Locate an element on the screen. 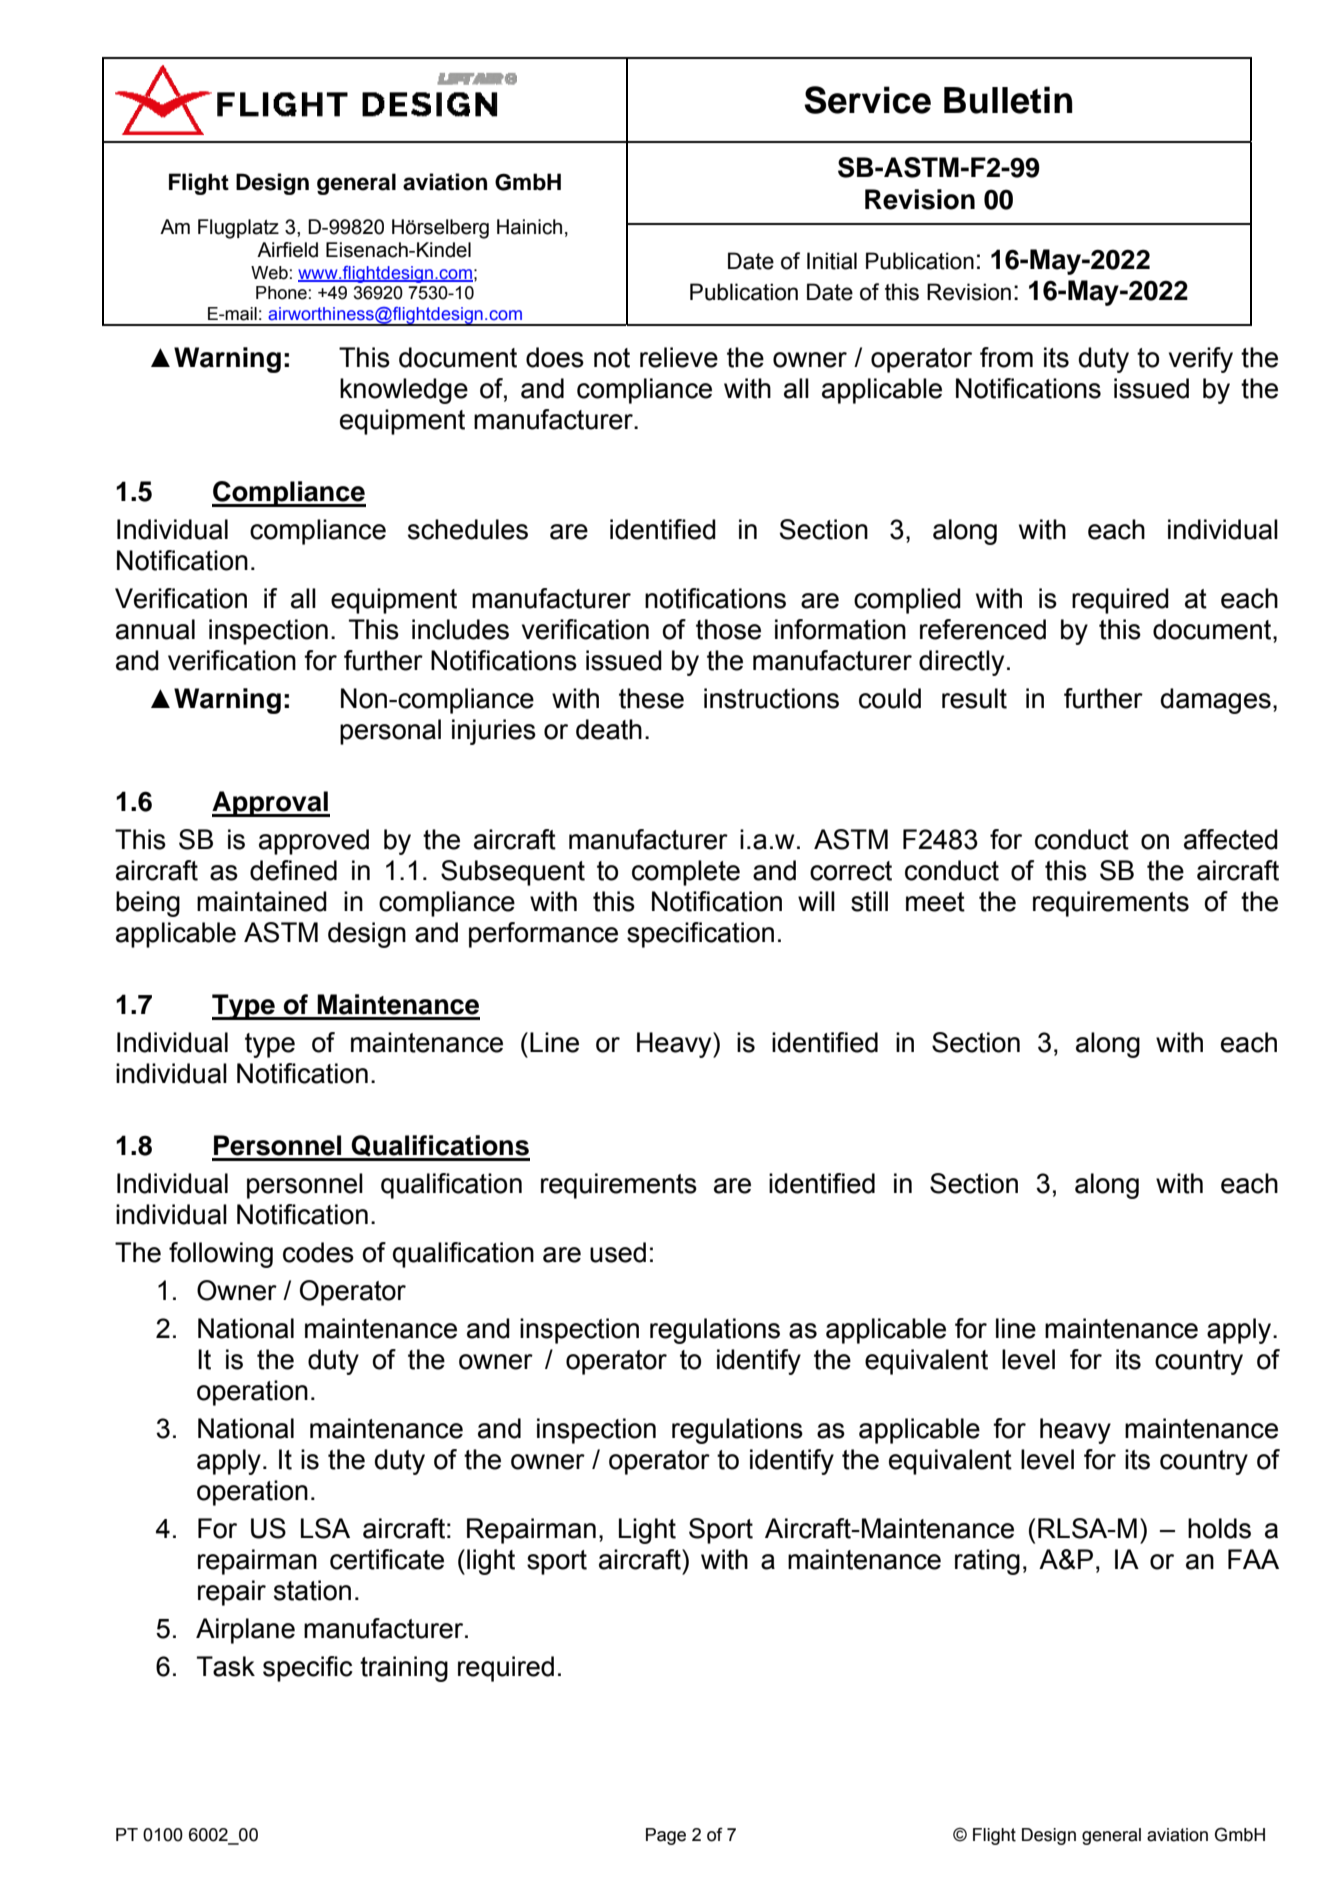 The image size is (1343, 1900). codes is located at coordinates (318, 1252).
